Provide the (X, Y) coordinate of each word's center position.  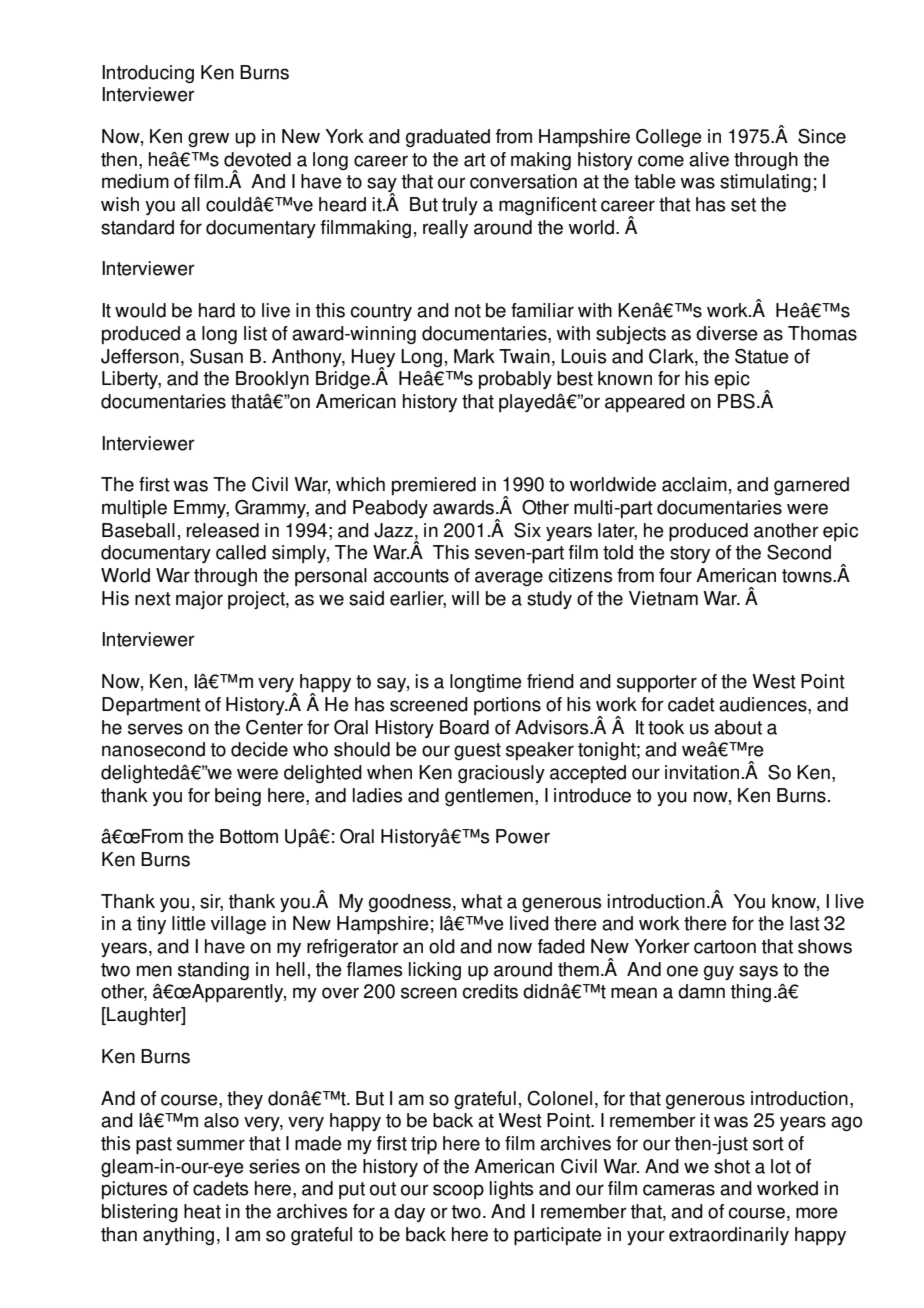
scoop (458, 1191)
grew (208, 139)
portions (507, 706)
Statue (762, 356)
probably (515, 380)
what (481, 901)
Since (822, 136)
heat (202, 1211)
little (189, 923)
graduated (448, 138)
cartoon (725, 947)
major (199, 600)
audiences (764, 705)
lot (781, 1166)
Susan (216, 356)
